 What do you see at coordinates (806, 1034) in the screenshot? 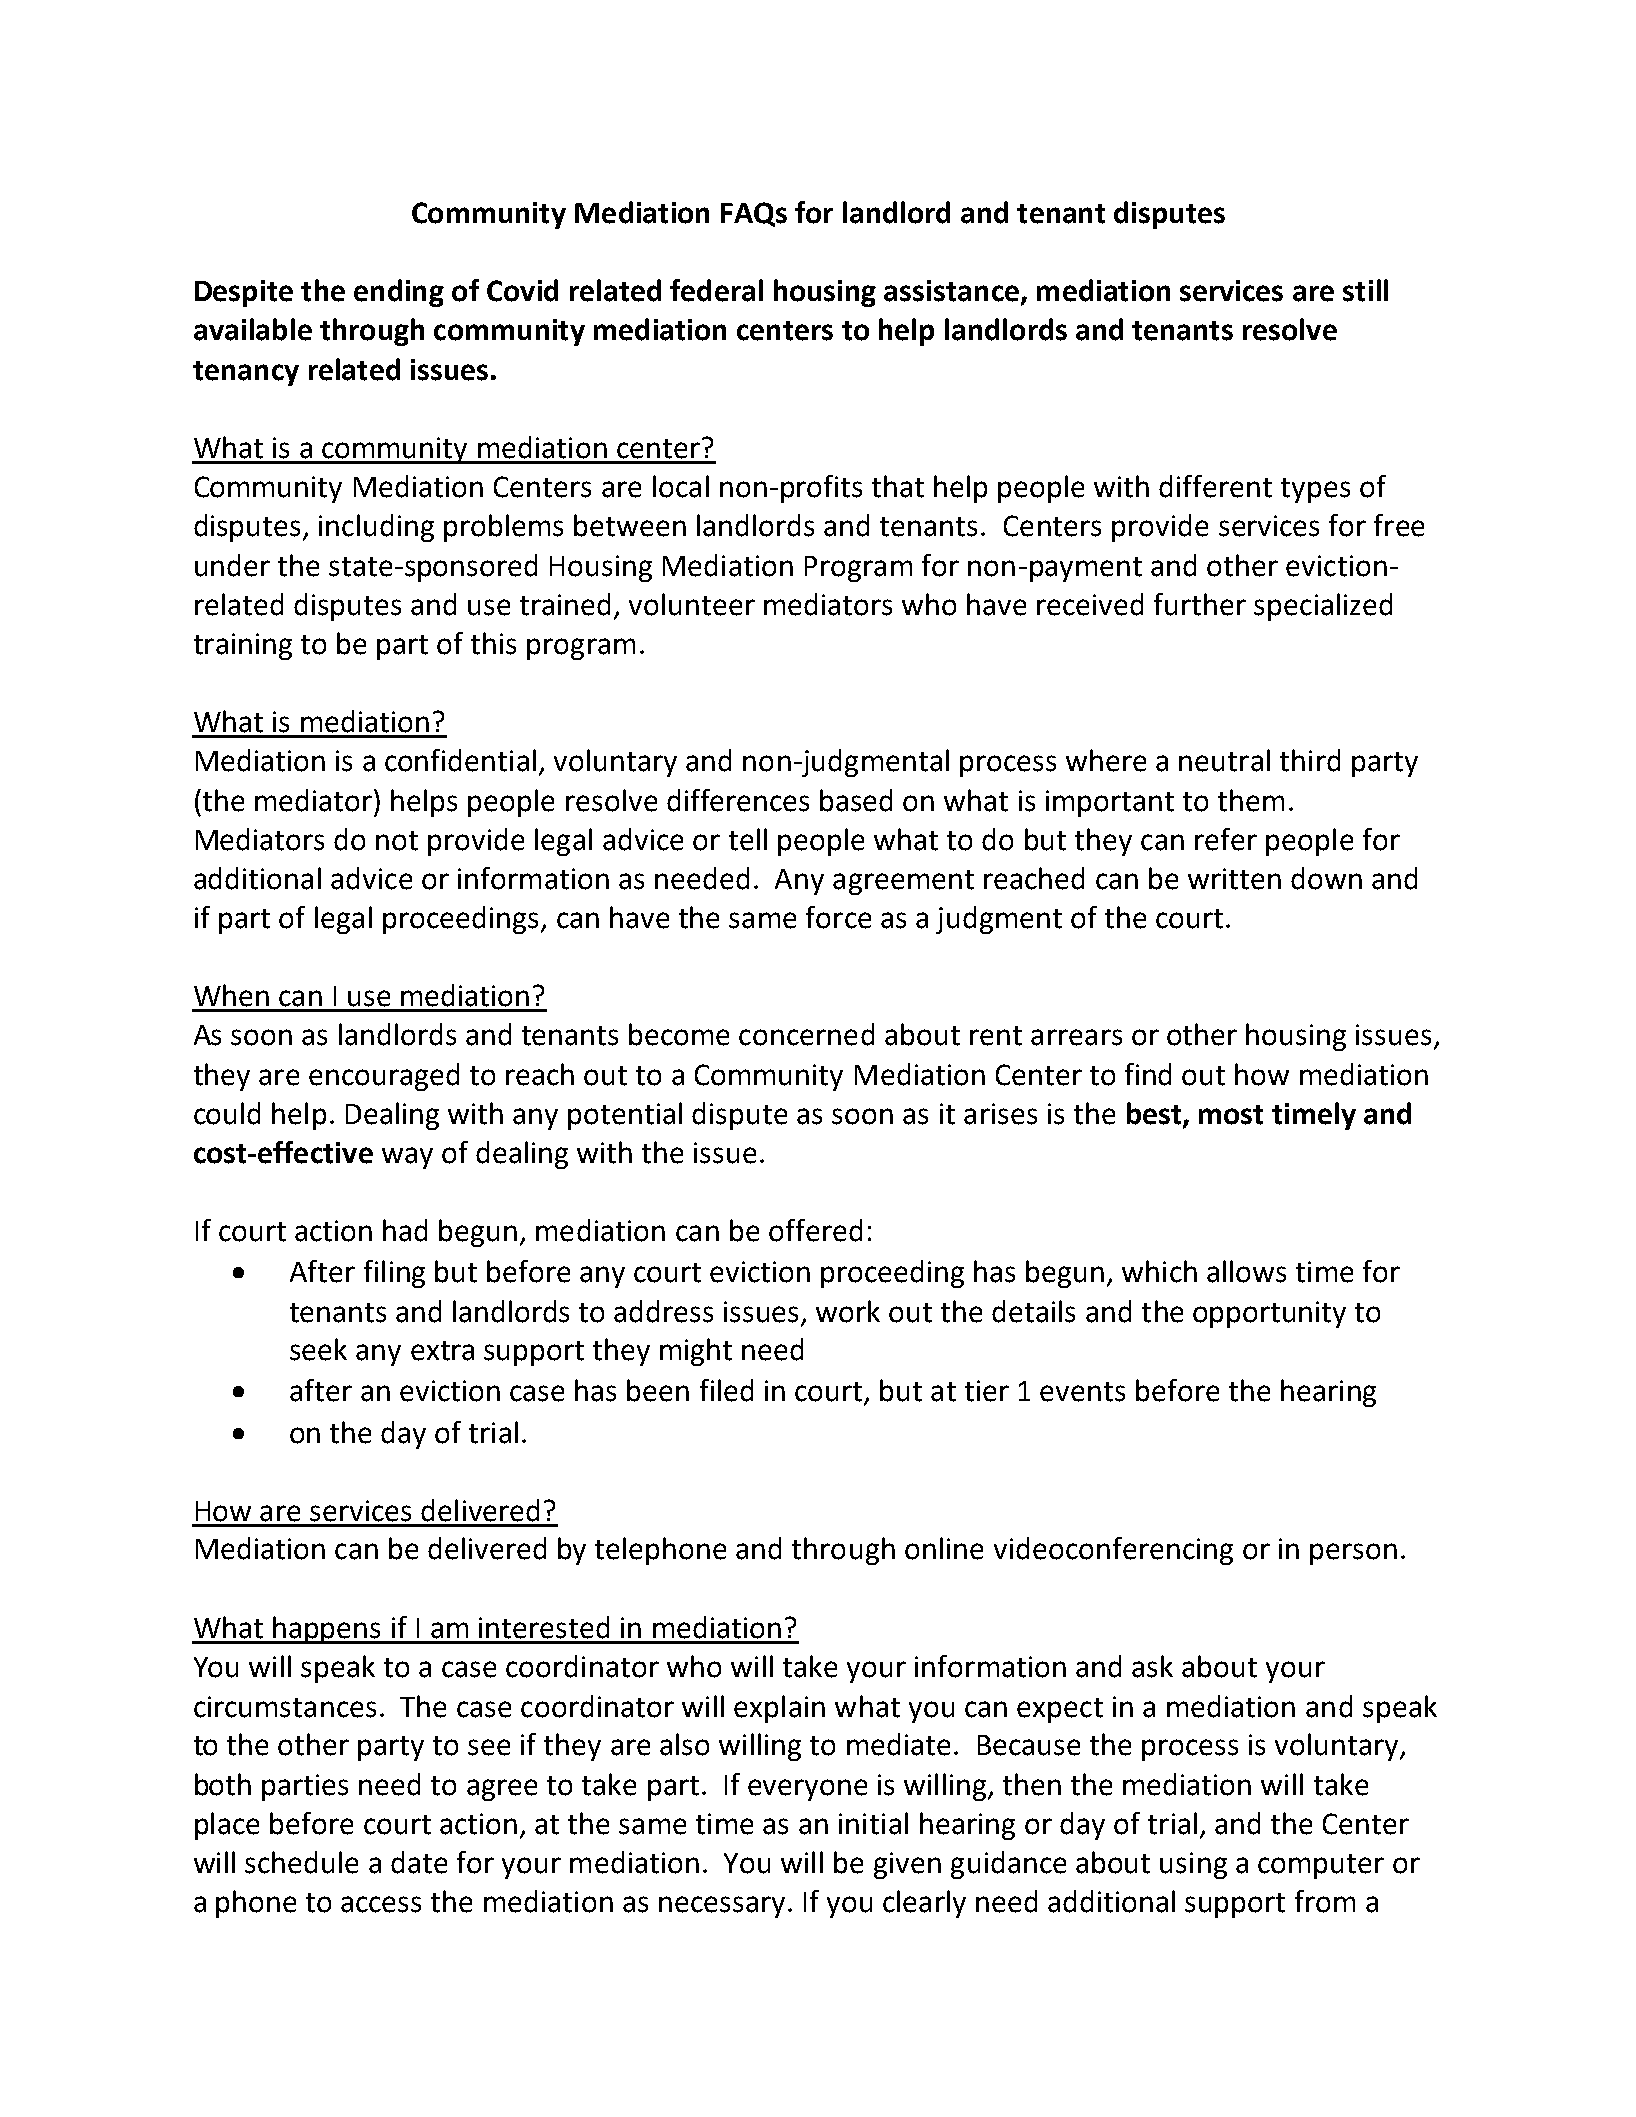
I see `concerned` at bounding box center [806, 1034].
